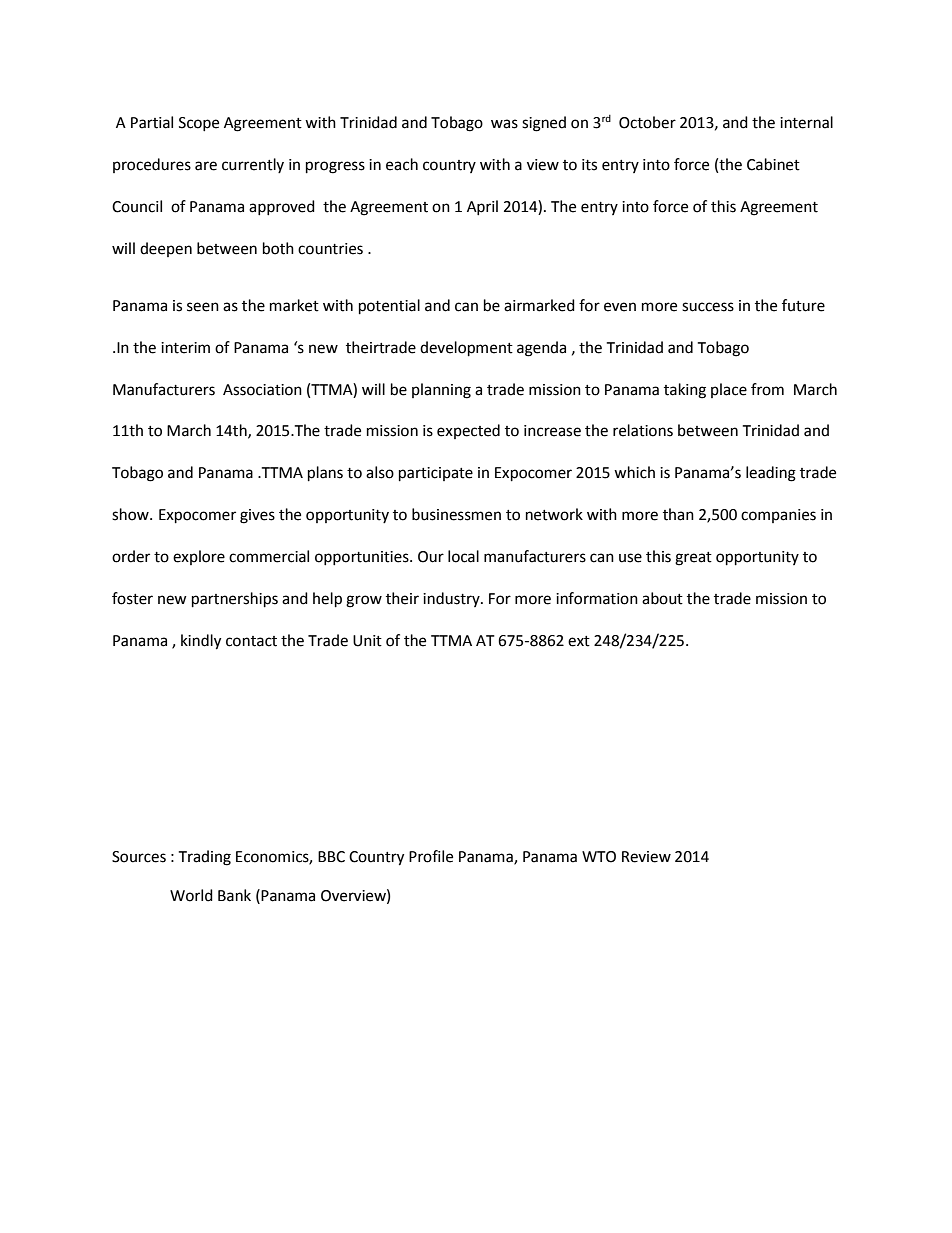 This page has width=952, height=1233. Describe the element at coordinates (504, 124) in the page. I see `was` at that location.
